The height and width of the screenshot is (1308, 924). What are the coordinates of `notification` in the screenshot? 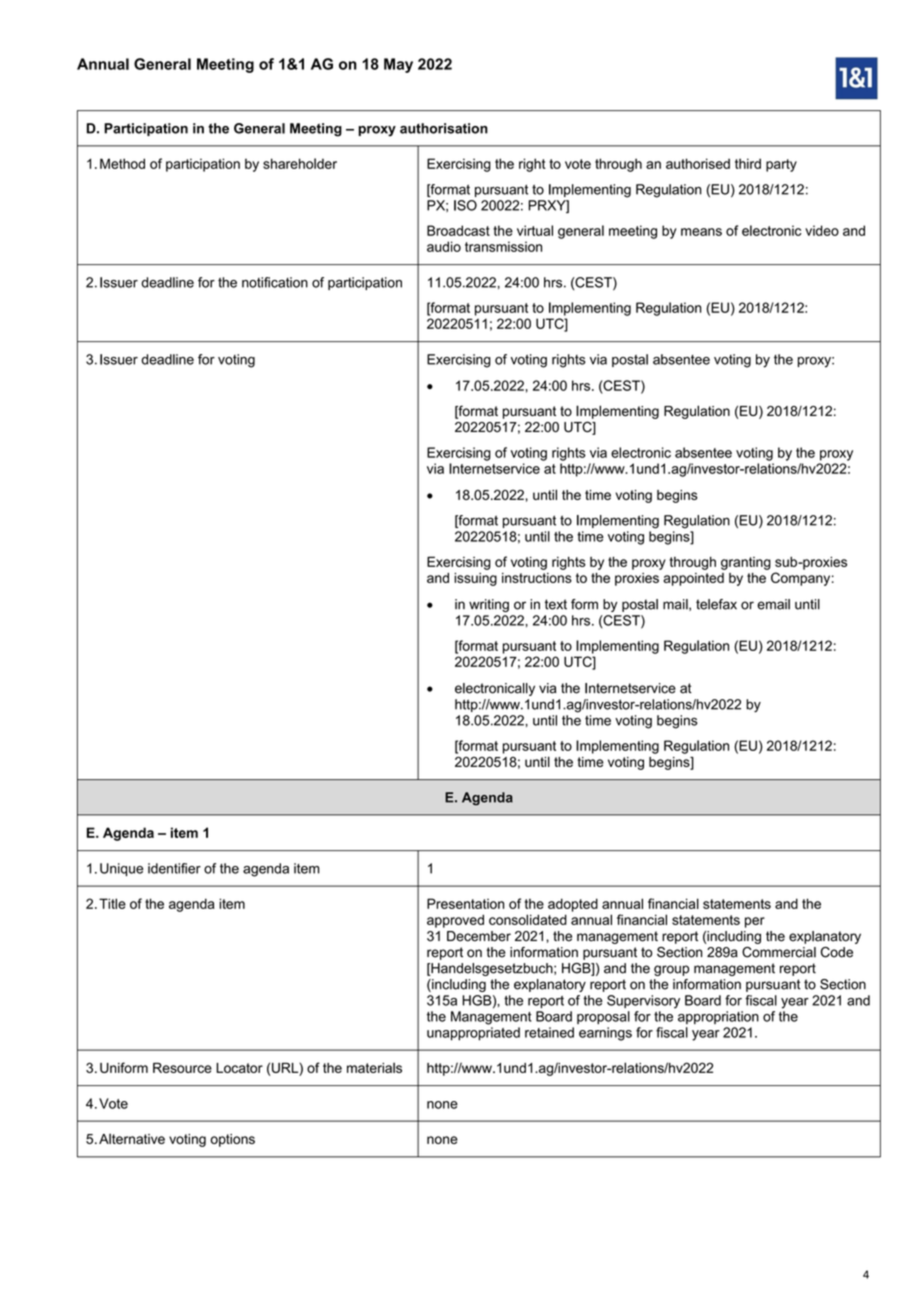 It's located at (275, 282).
